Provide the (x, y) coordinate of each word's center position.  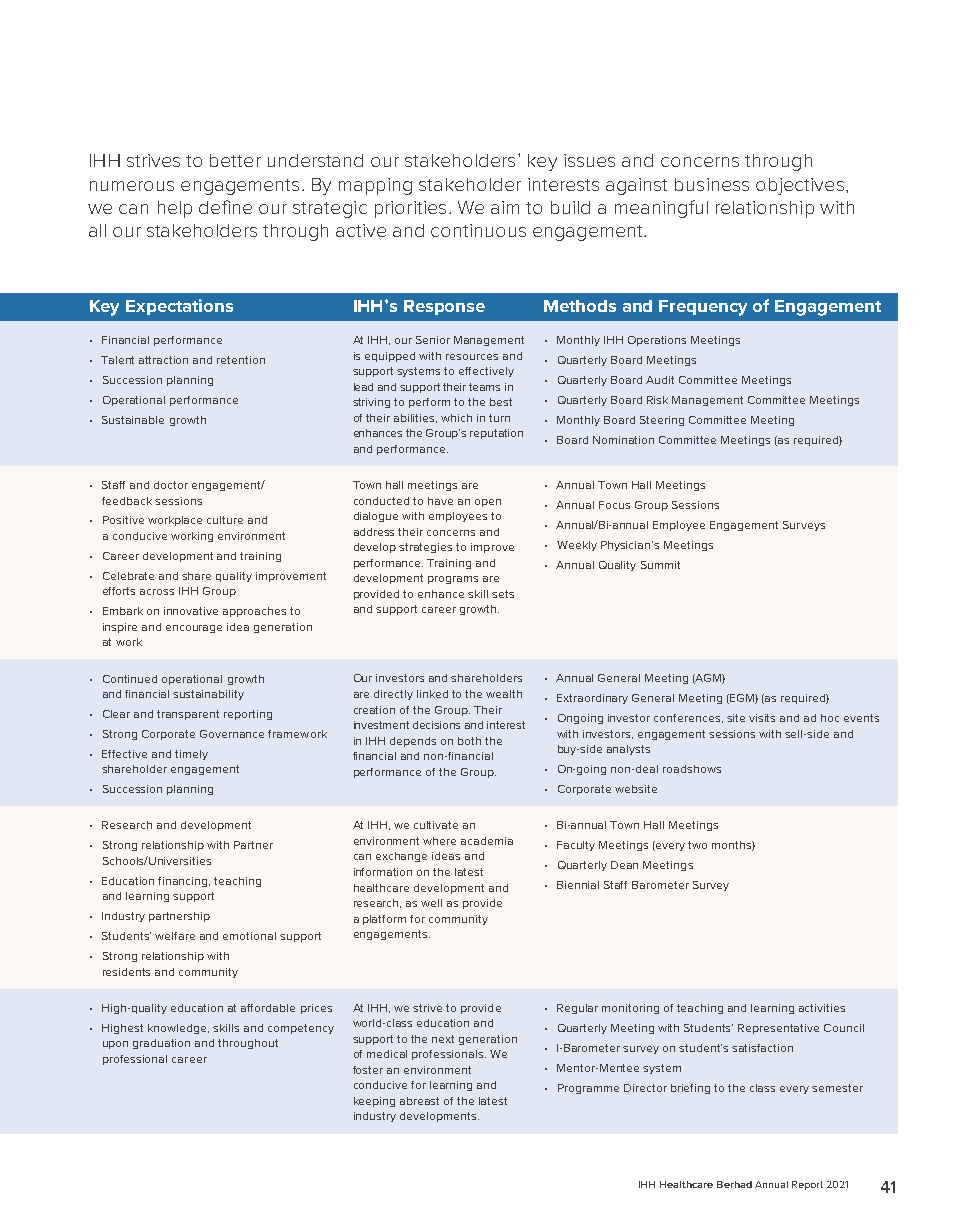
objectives (800, 186)
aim (505, 207)
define (225, 207)
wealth (504, 694)
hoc (830, 718)
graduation (161, 1044)
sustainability (208, 695)
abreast (419, 1101)
